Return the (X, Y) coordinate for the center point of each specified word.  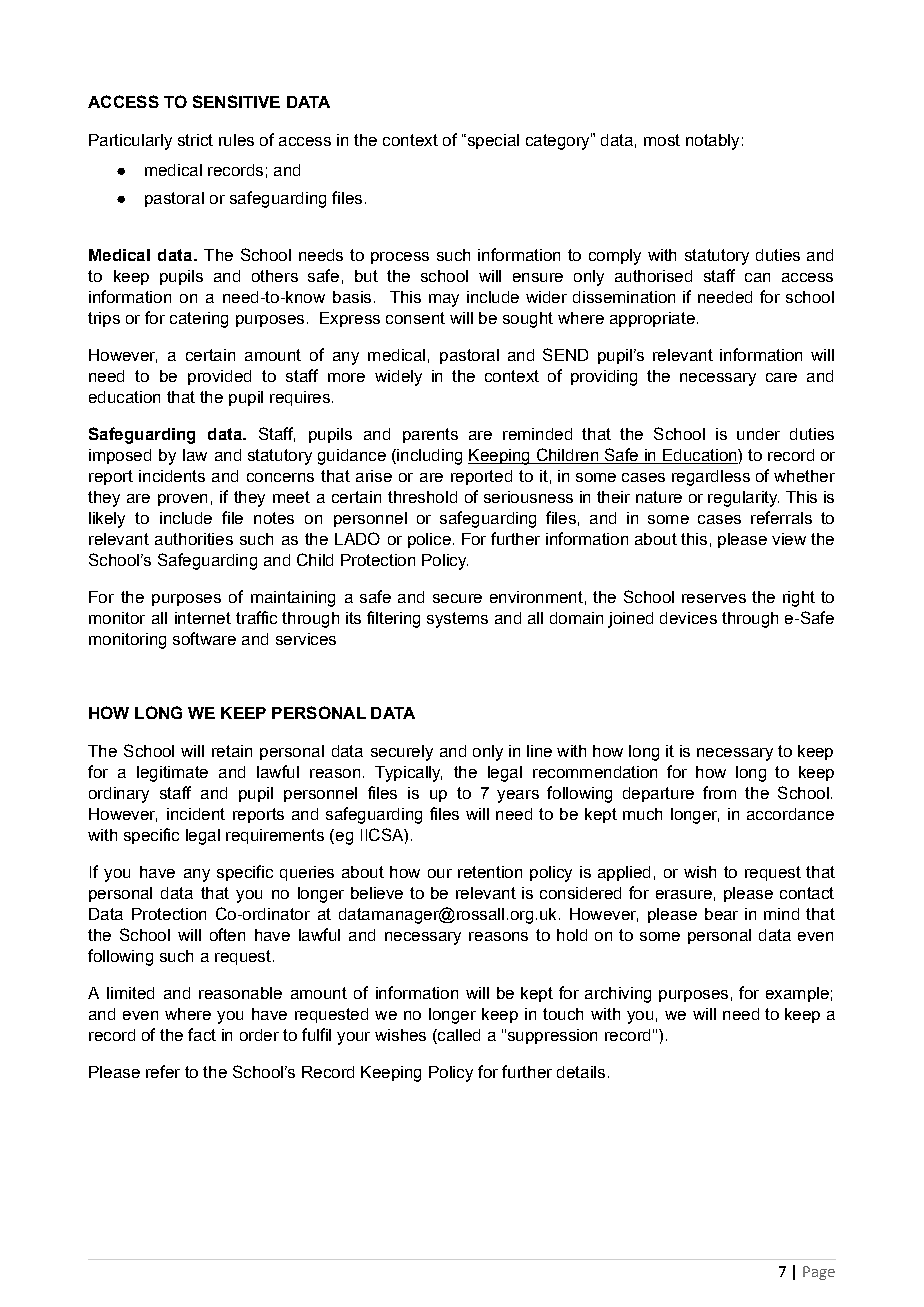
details (581, 1072)
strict (195, 140)
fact (202, 1034)
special (492, 141)
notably (712, 142)
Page (819, 1273)
